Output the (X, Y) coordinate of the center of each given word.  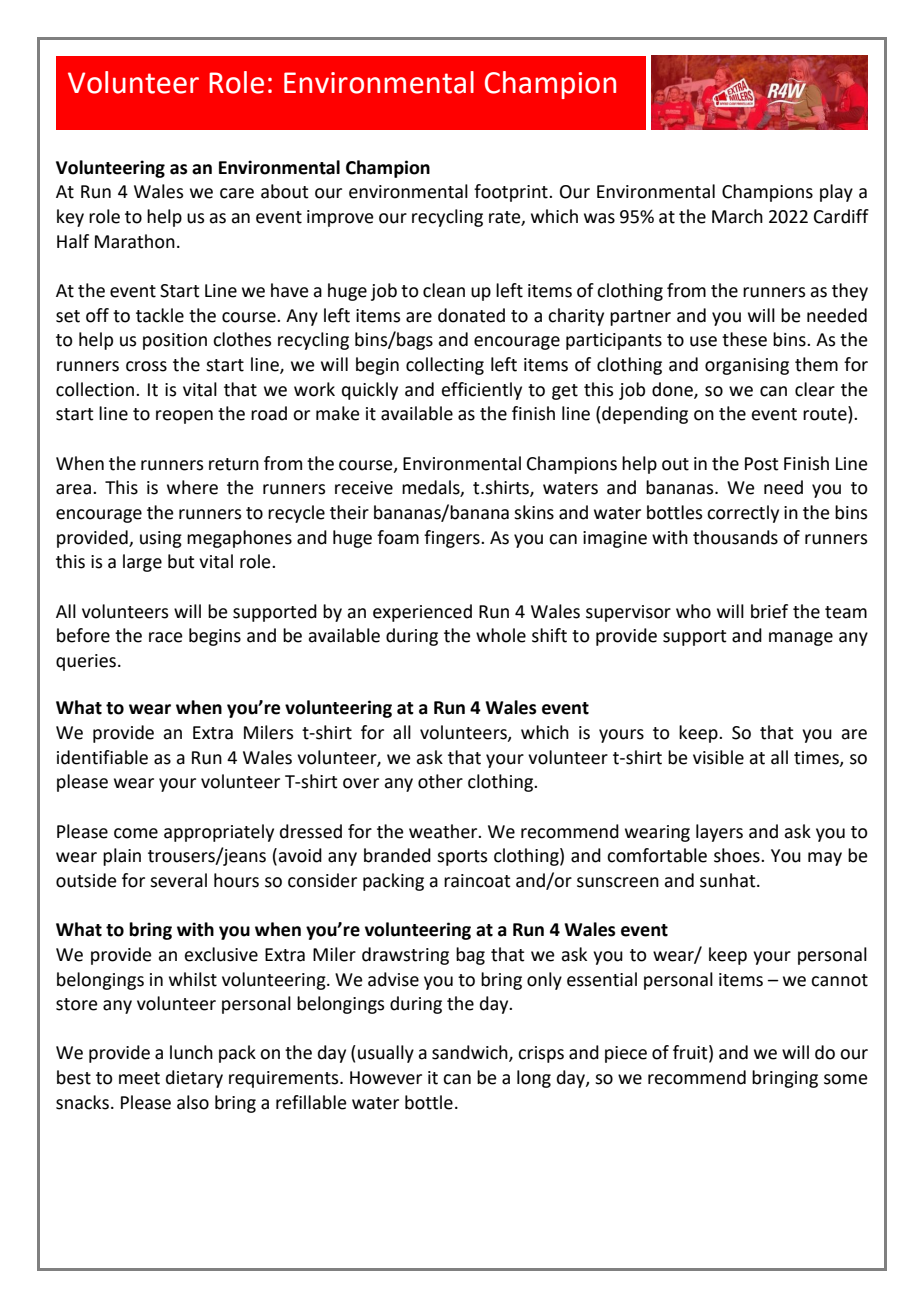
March (737, 216)
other (440, 781)
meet (139, 1078)
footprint (512, 193)
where (192, 487)
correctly (743, 514)
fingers (453, 539)
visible (718, 757)
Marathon (135, 241)
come (136, 833)
